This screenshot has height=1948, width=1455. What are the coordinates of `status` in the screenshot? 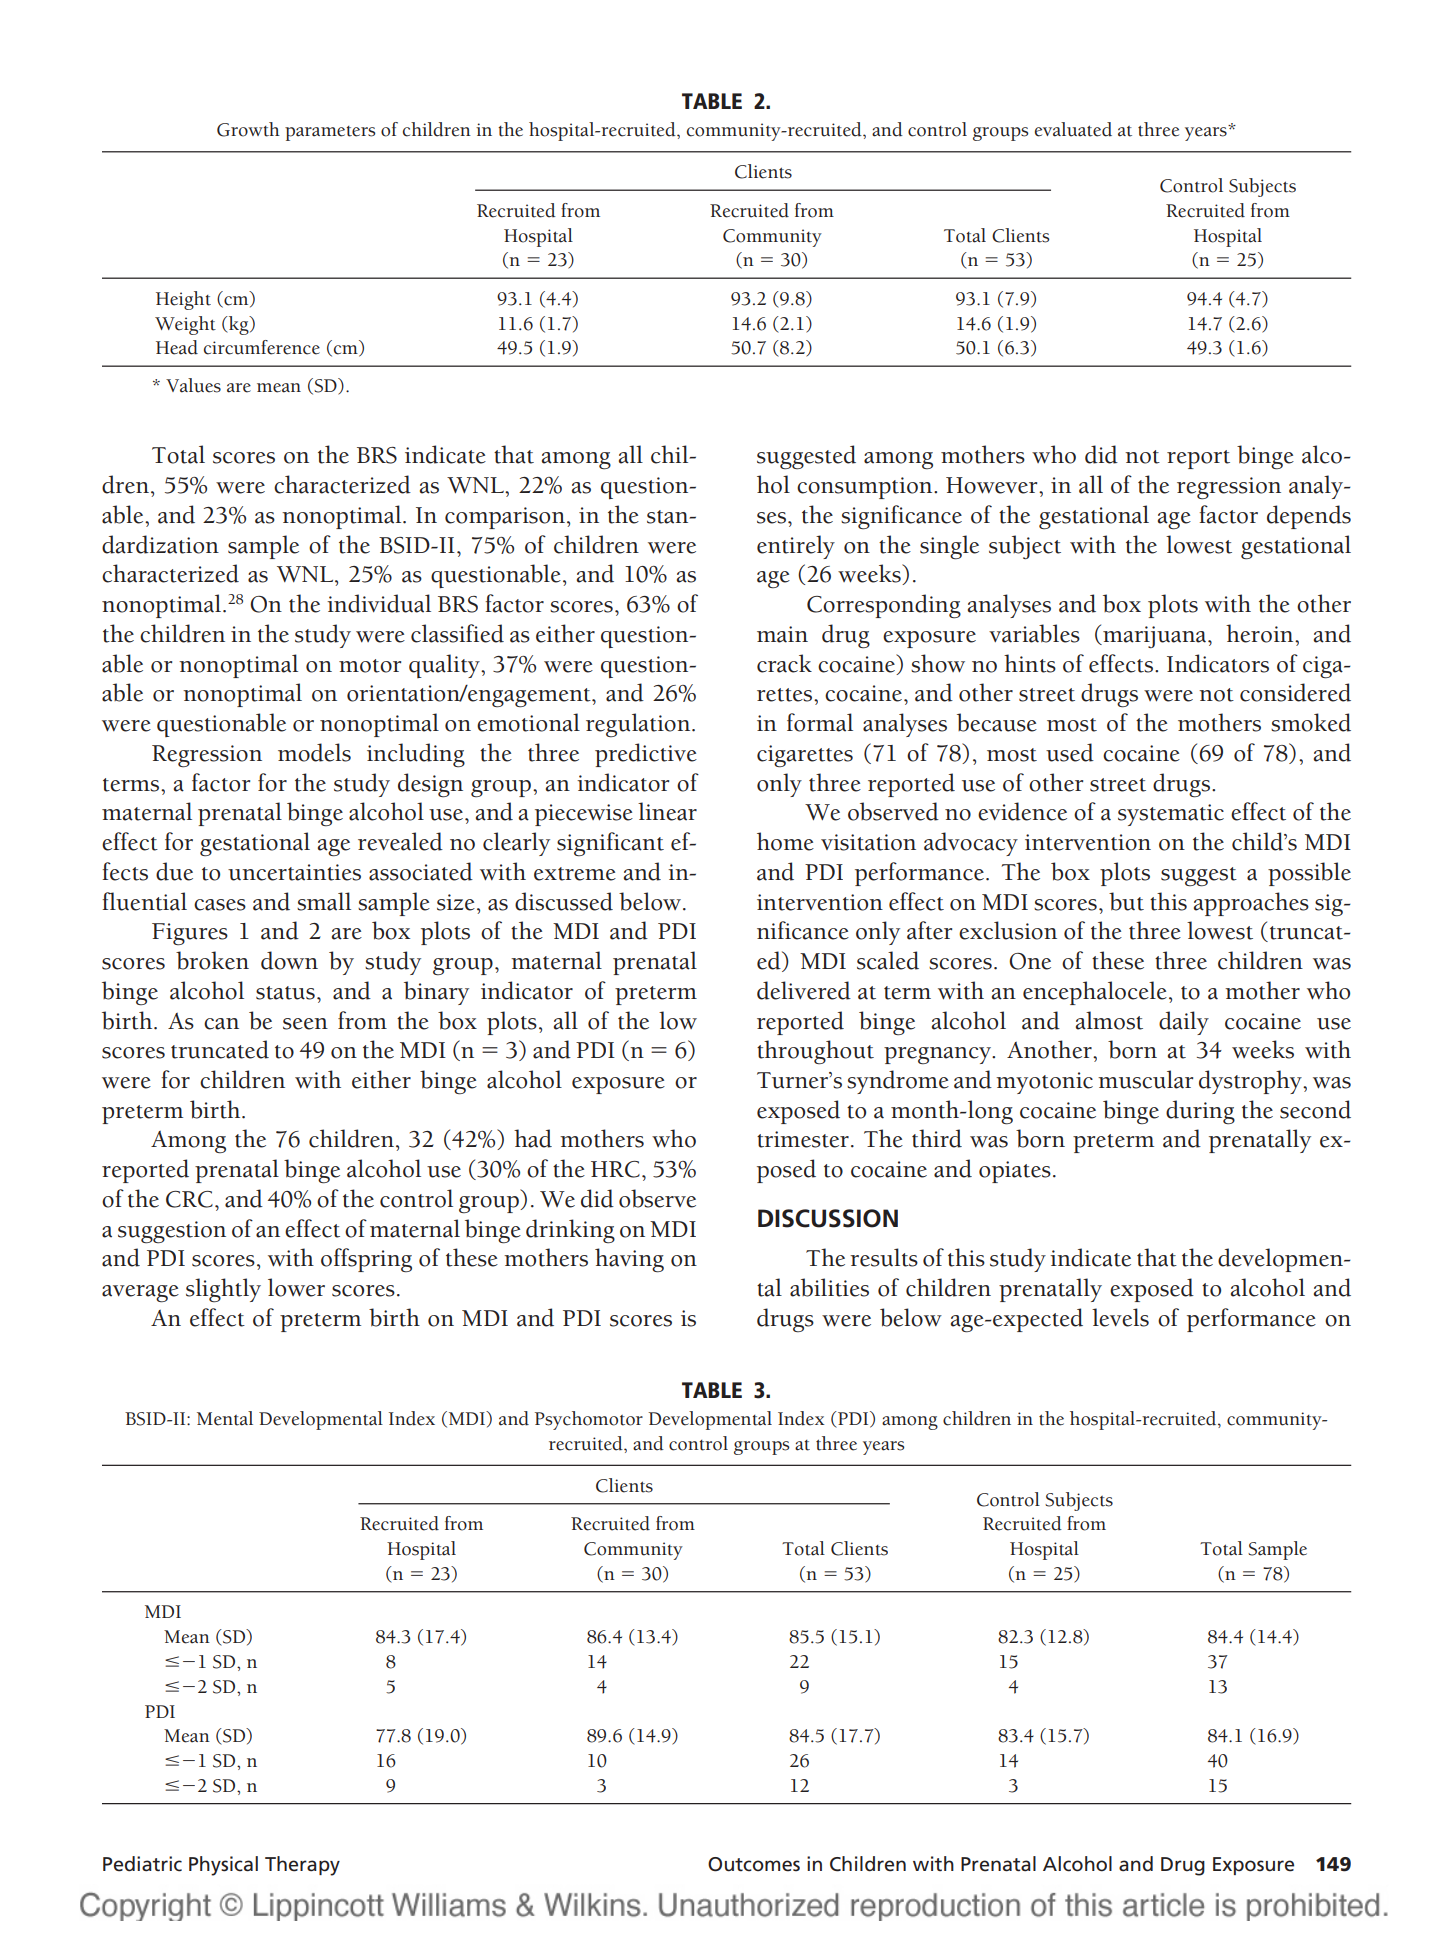 It's located at (285, 993).
